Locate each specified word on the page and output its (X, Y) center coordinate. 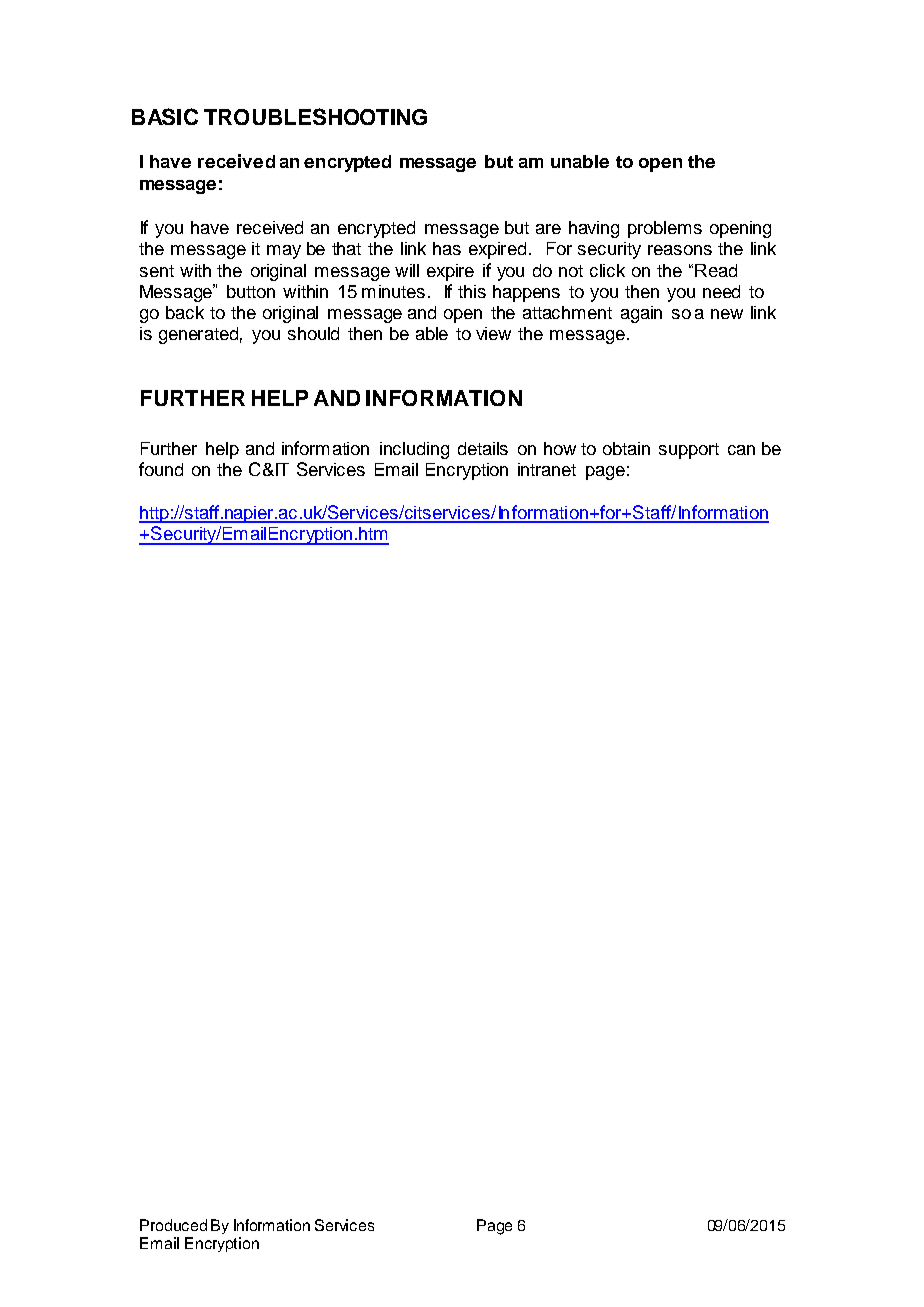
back (185, 312)
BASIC (165, 116)
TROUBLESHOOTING (315, 116)
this (472, 291)
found (161, 469)
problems (665, 229)
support (689, 451)
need (721, 291)
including (414, 450)
